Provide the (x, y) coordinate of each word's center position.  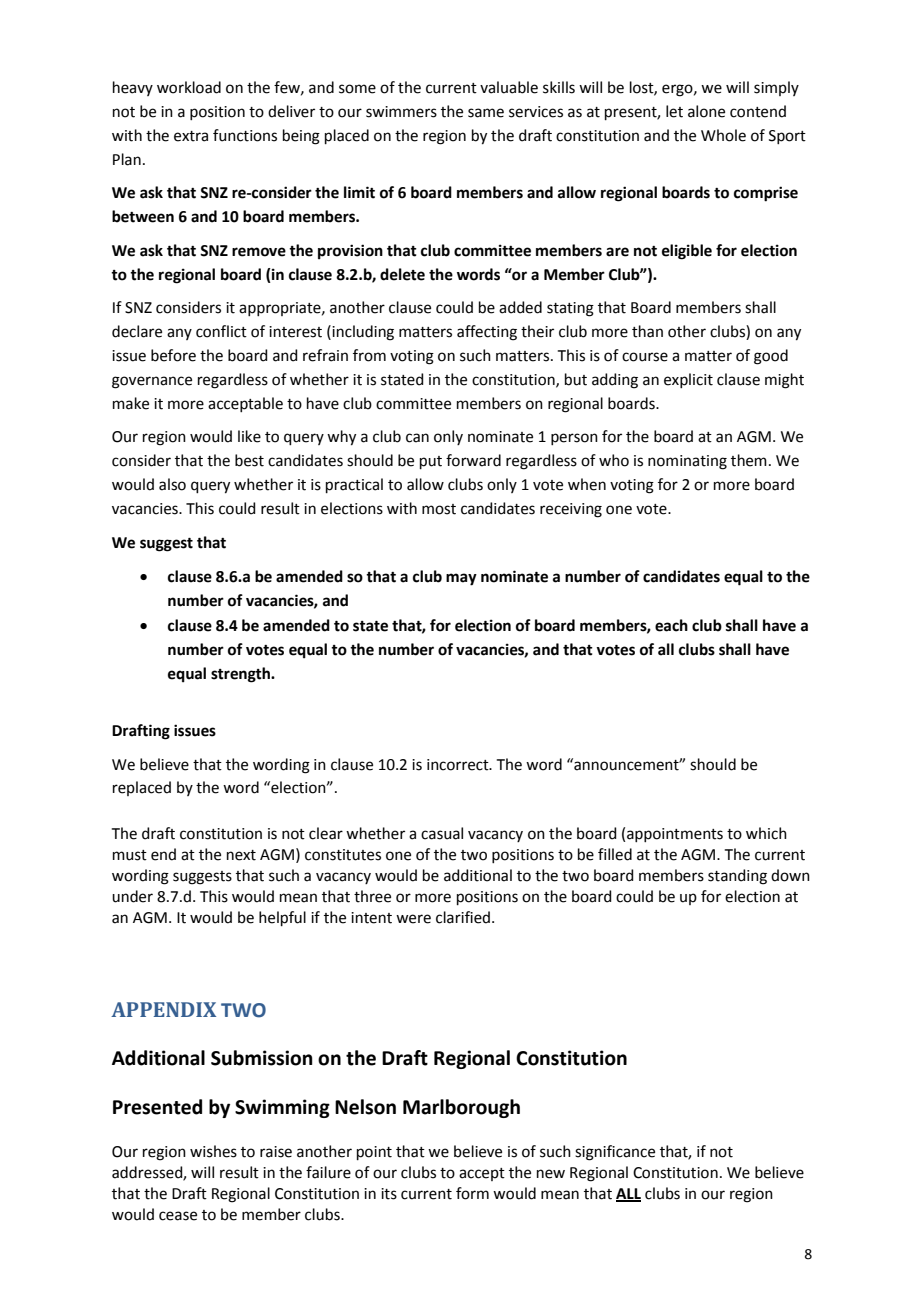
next (241, 855)
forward (473, 460)
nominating (687, 462)
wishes (213, 1151)
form (472, 1193)
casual (442, 833)
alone (706, 111)
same (486, 113)
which (766, 833)
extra (191, 136)
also (172, 484)
